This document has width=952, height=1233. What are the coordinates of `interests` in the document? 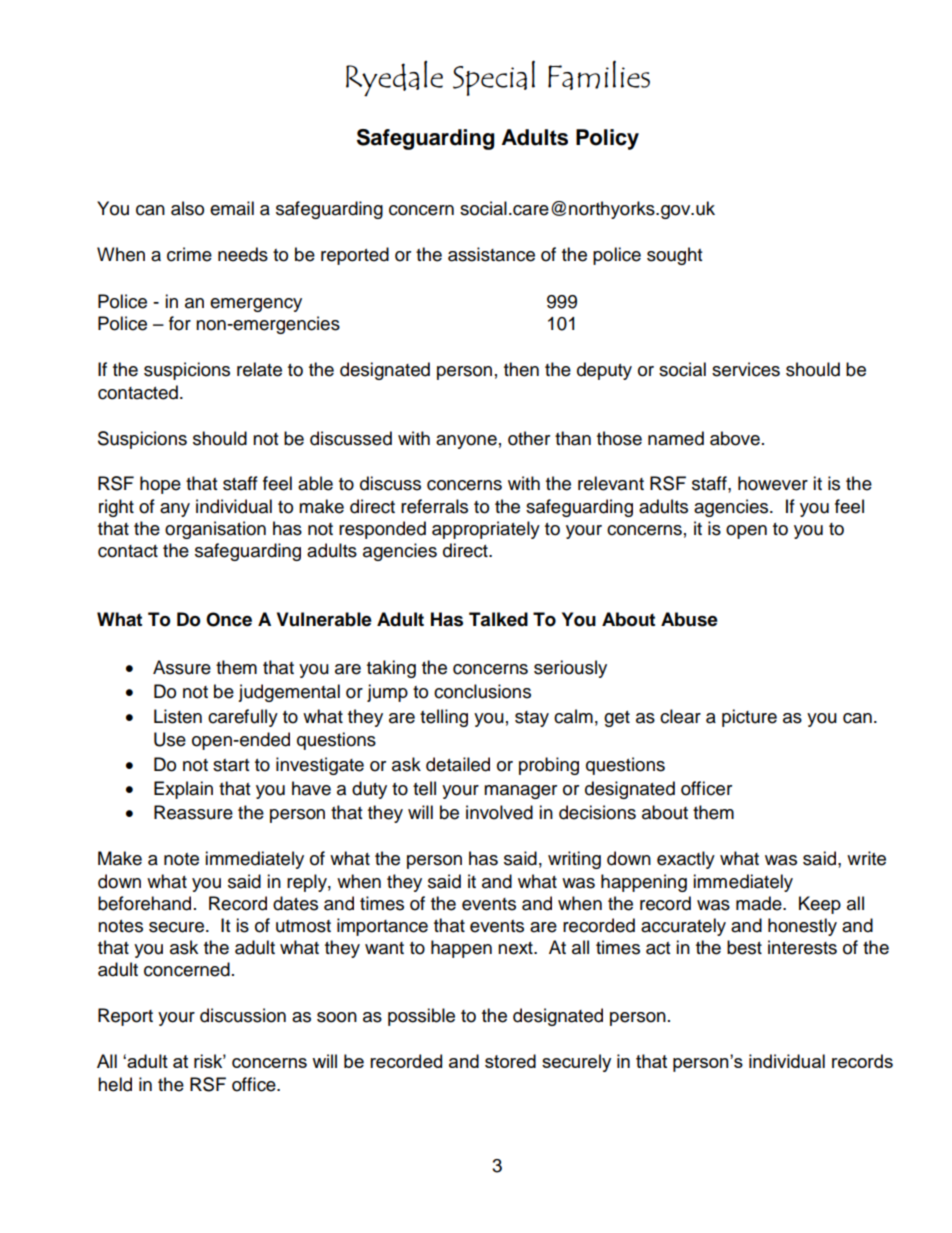 It's located at (802, 947).
